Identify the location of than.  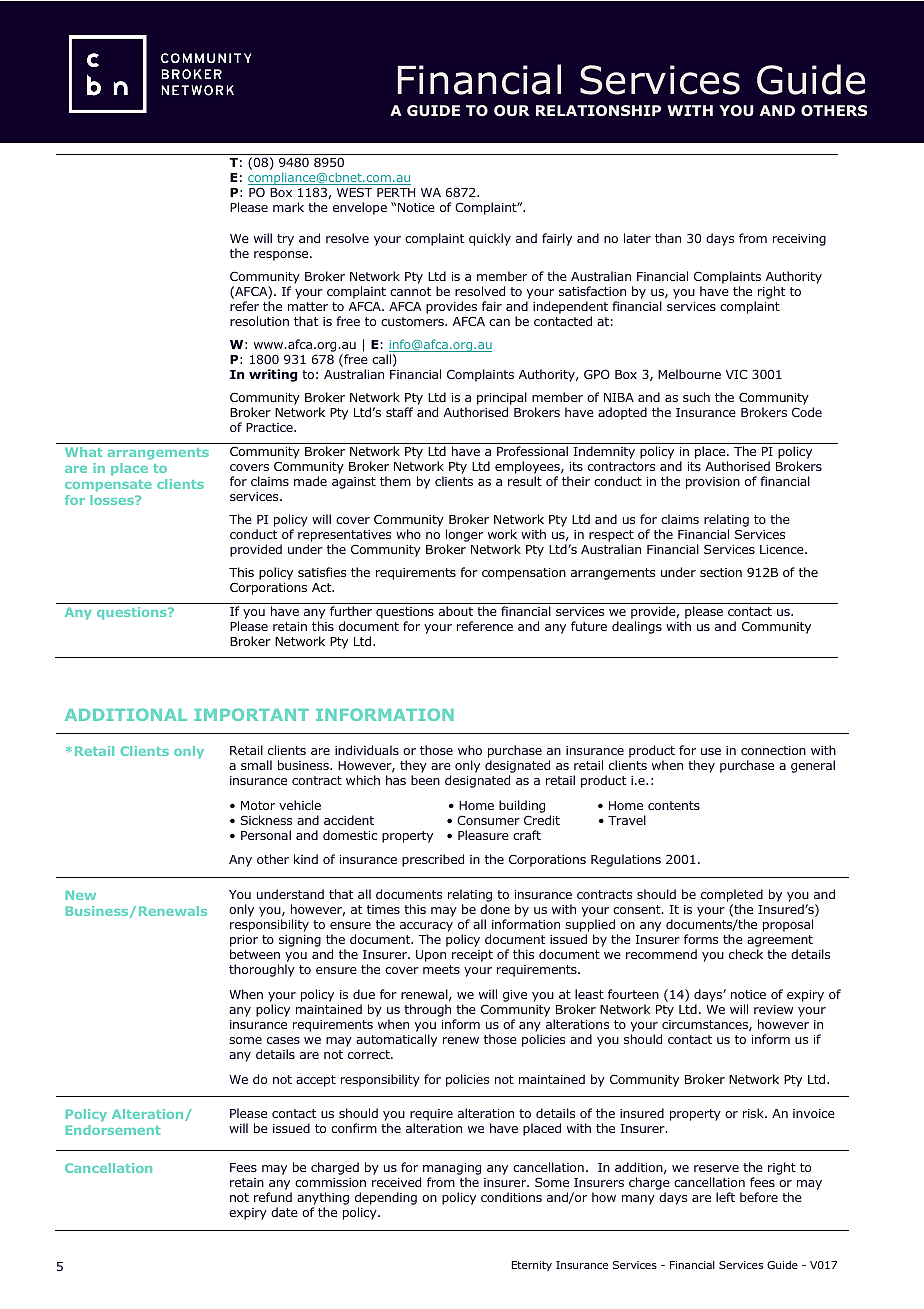
(668, 238).
